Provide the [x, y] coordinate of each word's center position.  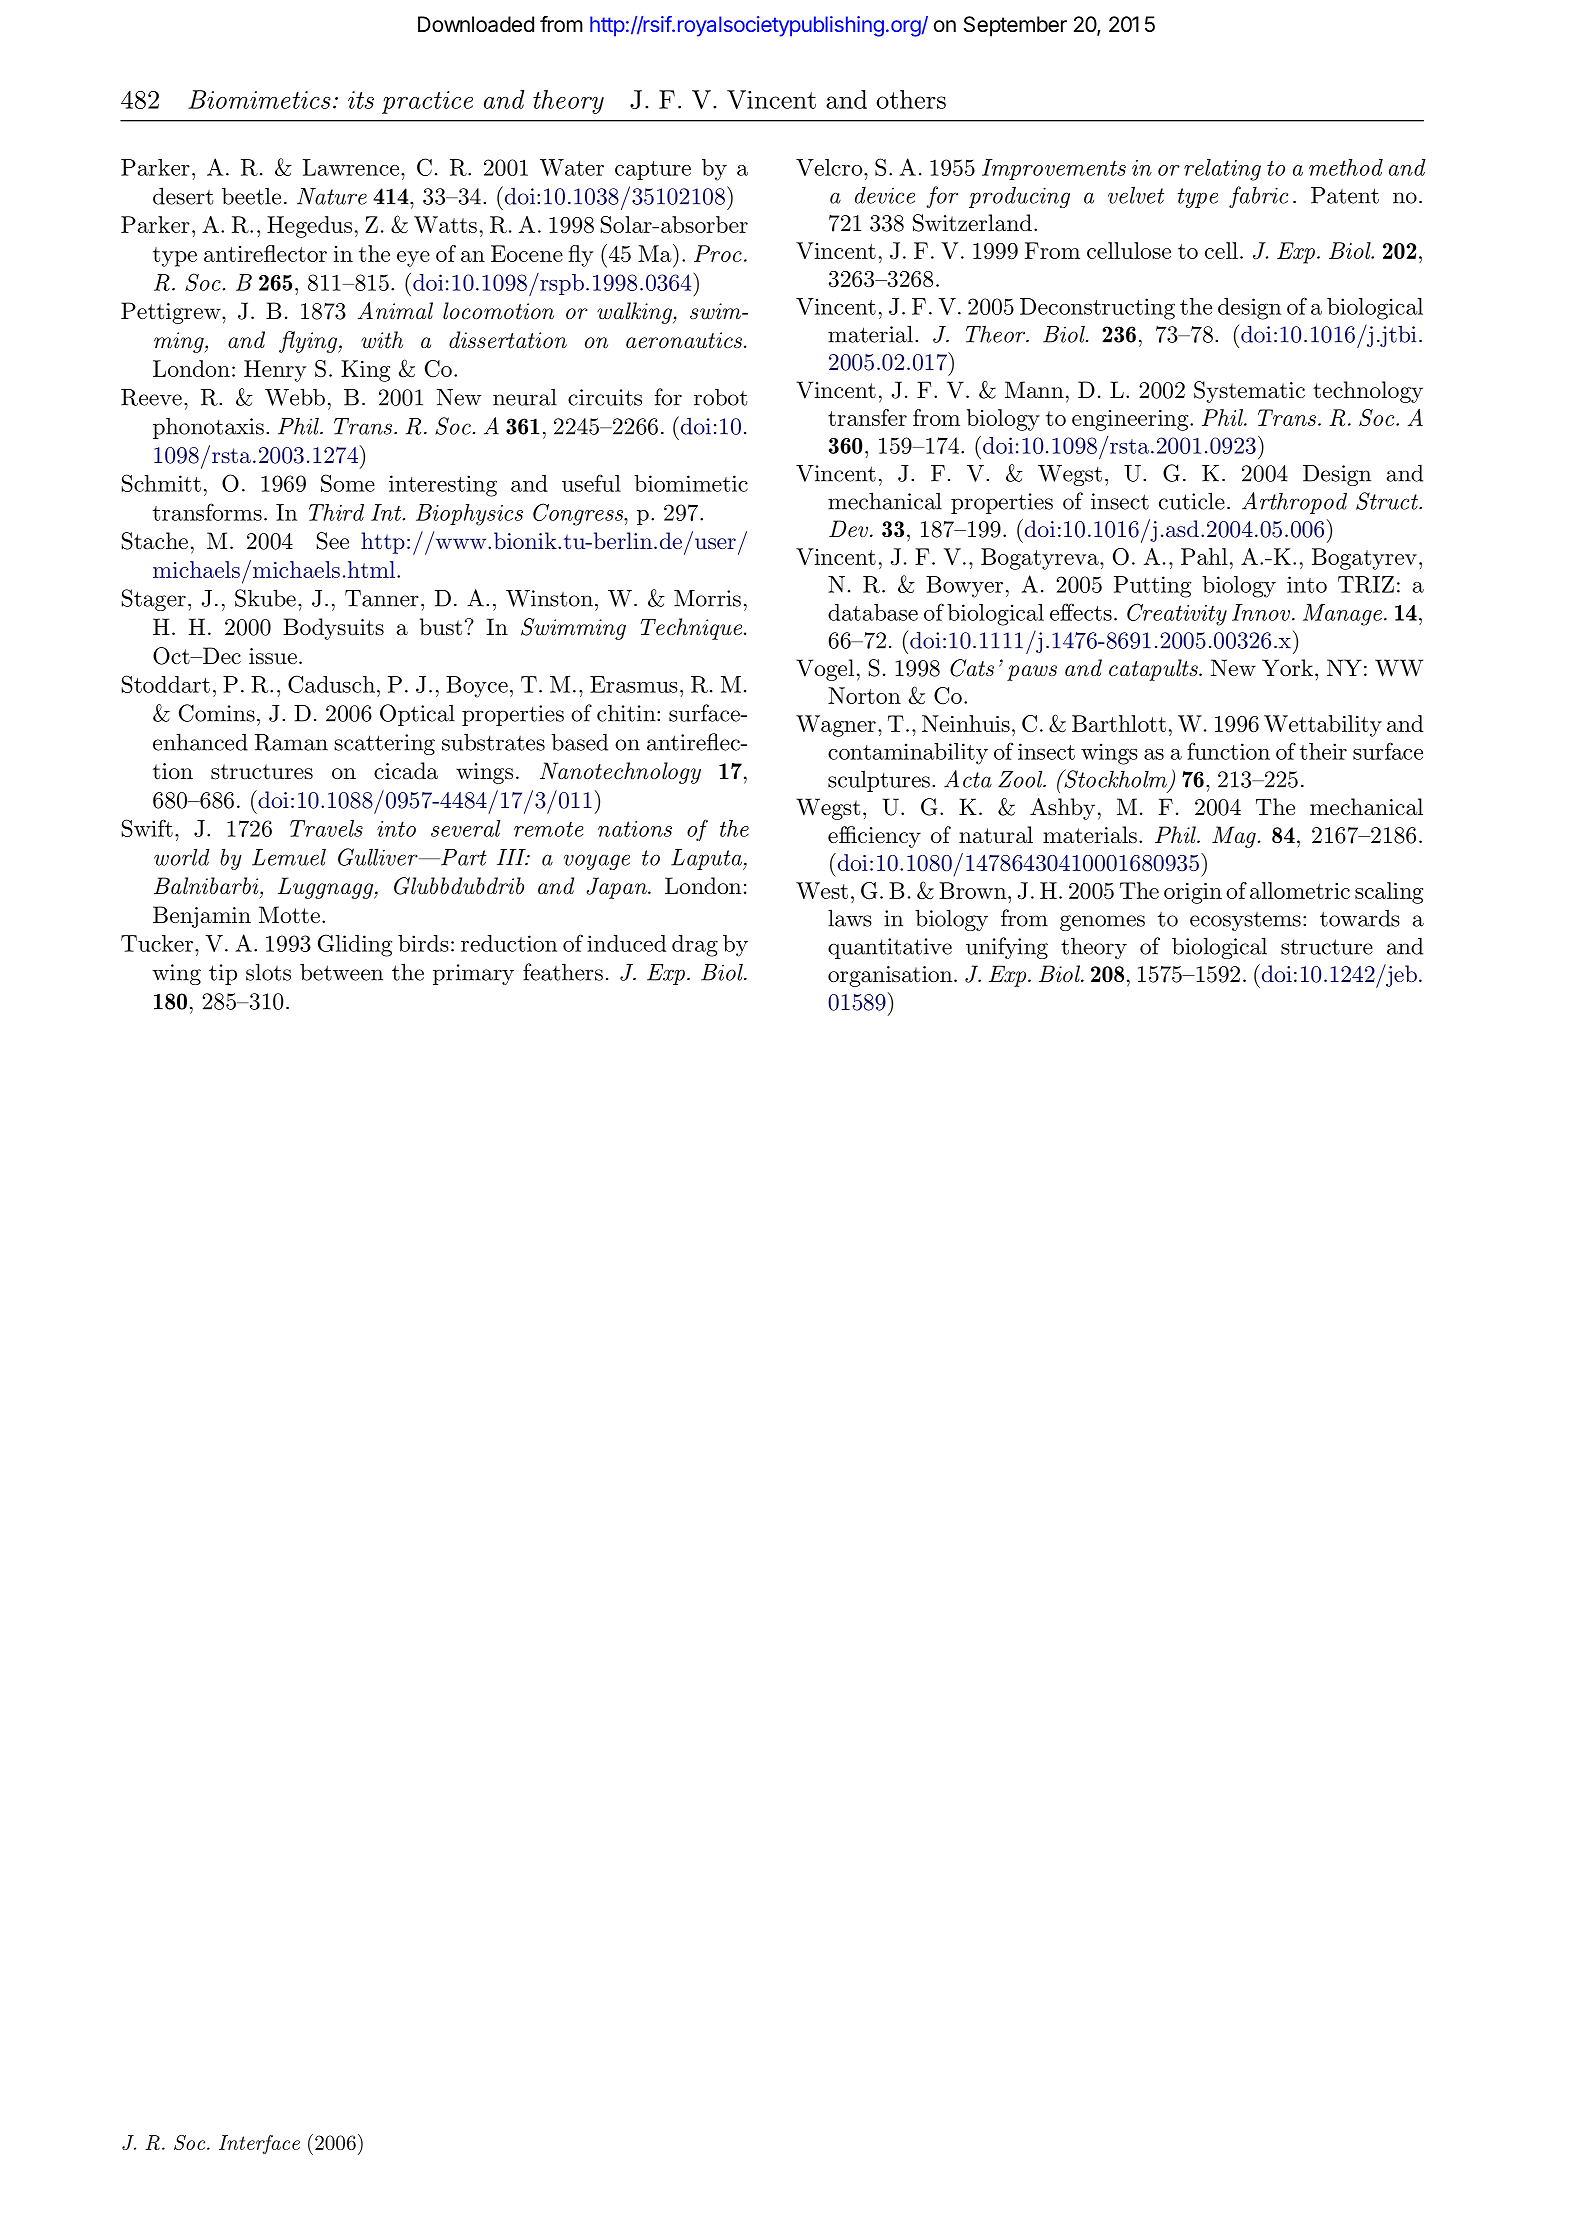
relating [1222, 170]
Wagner [836, 726]
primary [473, 974]
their [1323, 751]
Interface [259, 2144]
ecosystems [1245, 921]
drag [695, 946]
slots [268, 972]
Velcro [830, 167]
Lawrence [352, 167]
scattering [384, 744]
